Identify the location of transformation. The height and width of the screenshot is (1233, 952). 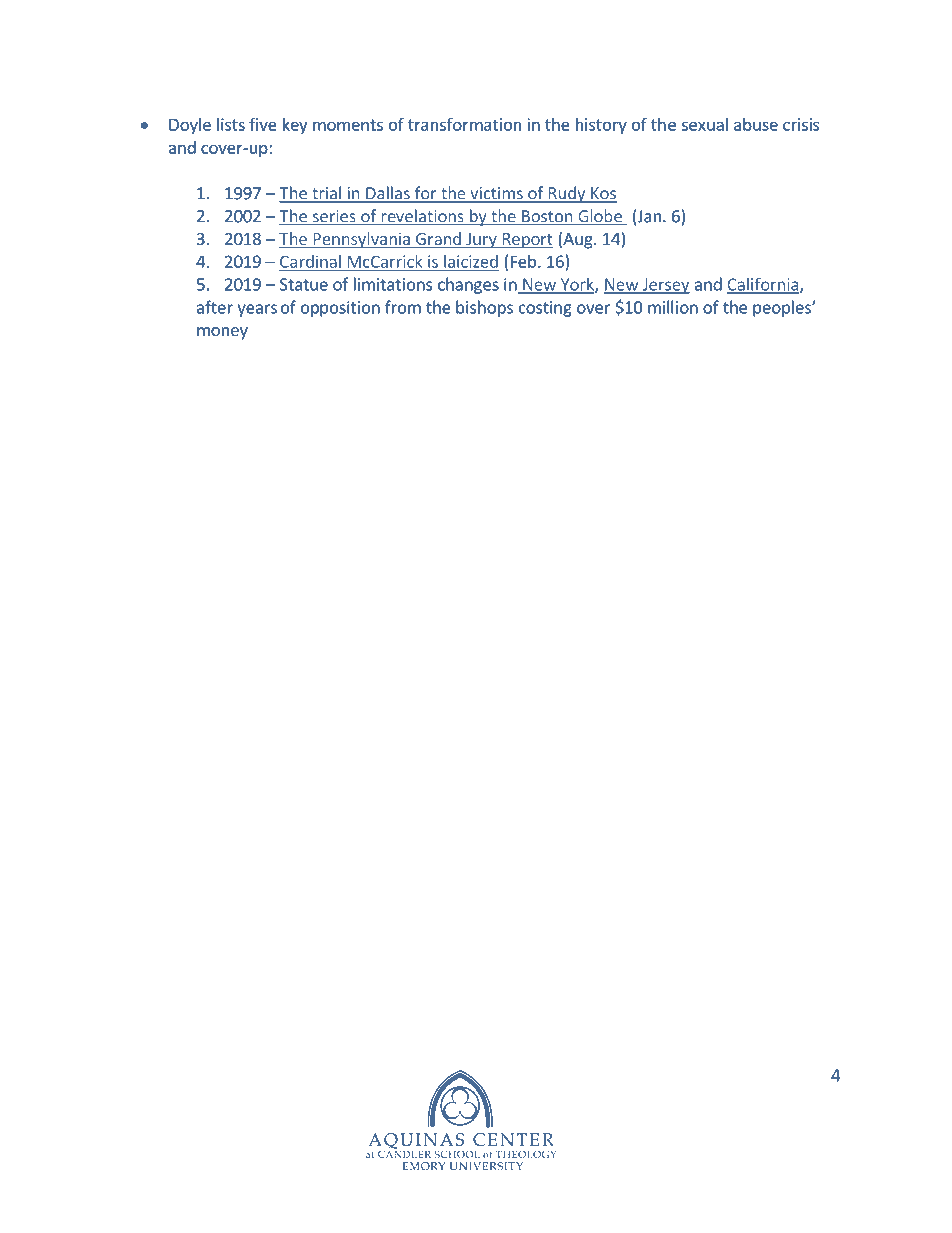
(464, 124).
